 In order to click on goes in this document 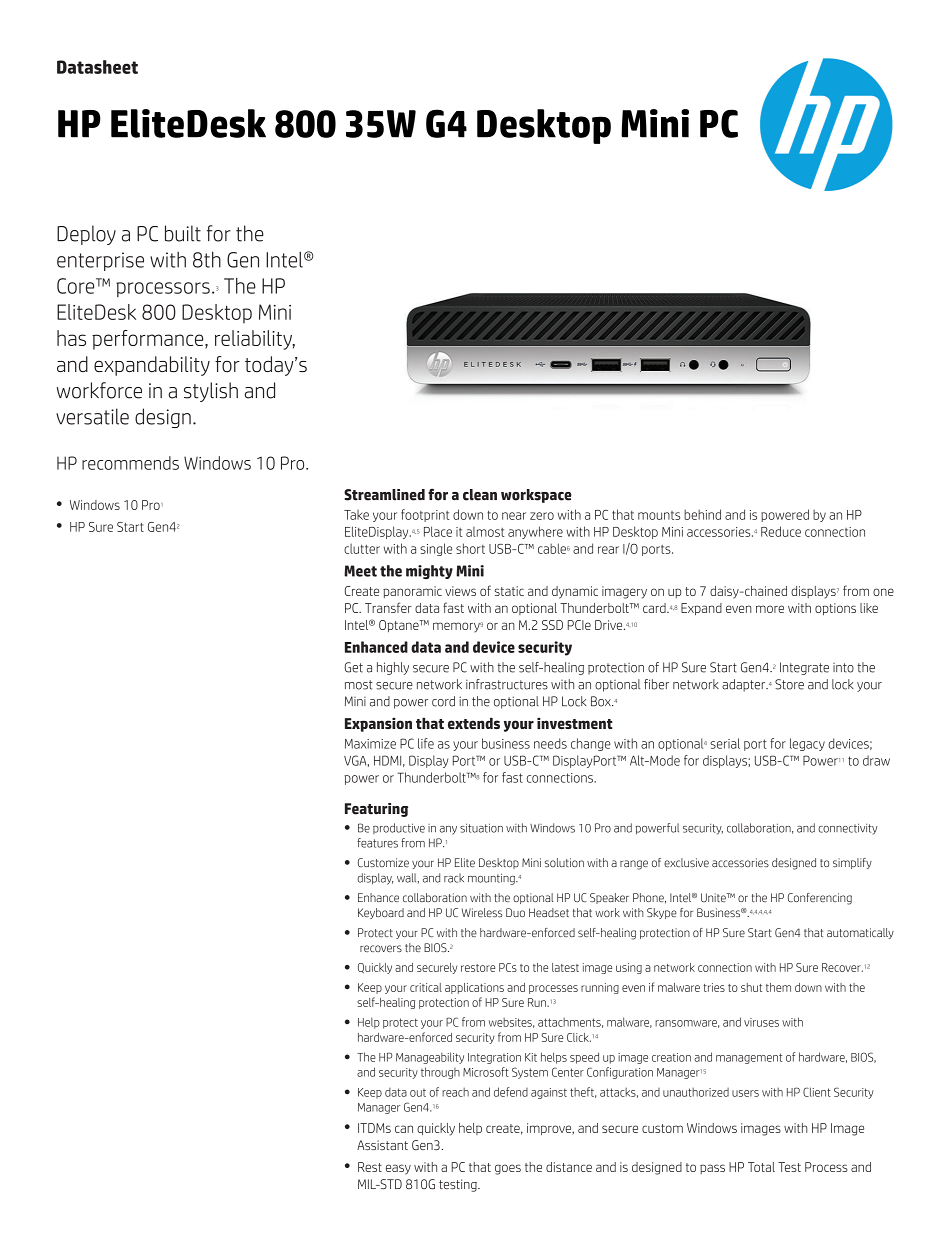, I will do `click(508, 1169)`.
